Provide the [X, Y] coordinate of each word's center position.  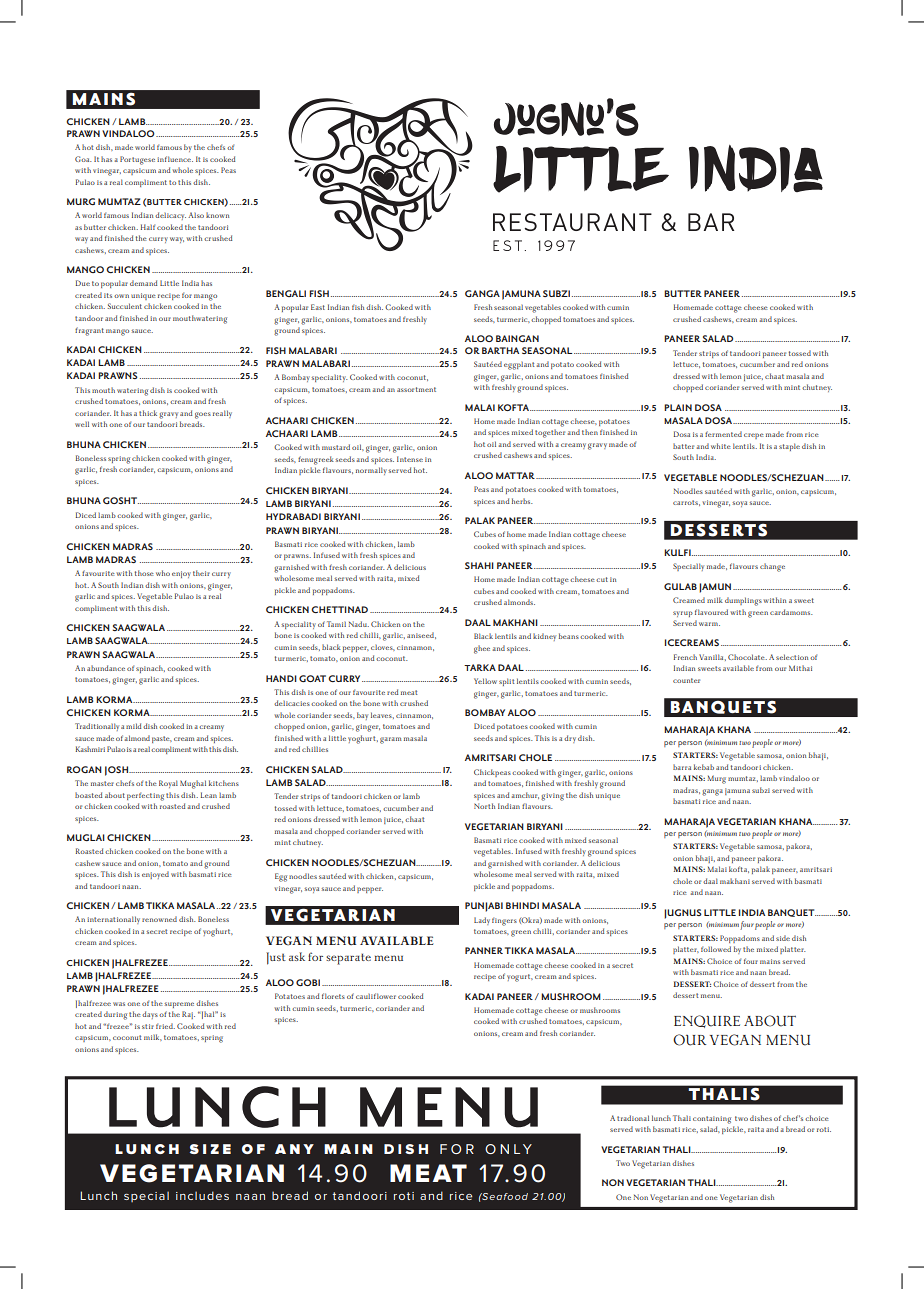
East [318, 307]
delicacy [170, 216]
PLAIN [678, 407]
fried [165, 1026]
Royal [168, 784]
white [721, 446]
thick [148, 413]
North [484, 806]
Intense [410, 459]
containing [712, 1120]
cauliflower [376, 996]
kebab [704, 767]
